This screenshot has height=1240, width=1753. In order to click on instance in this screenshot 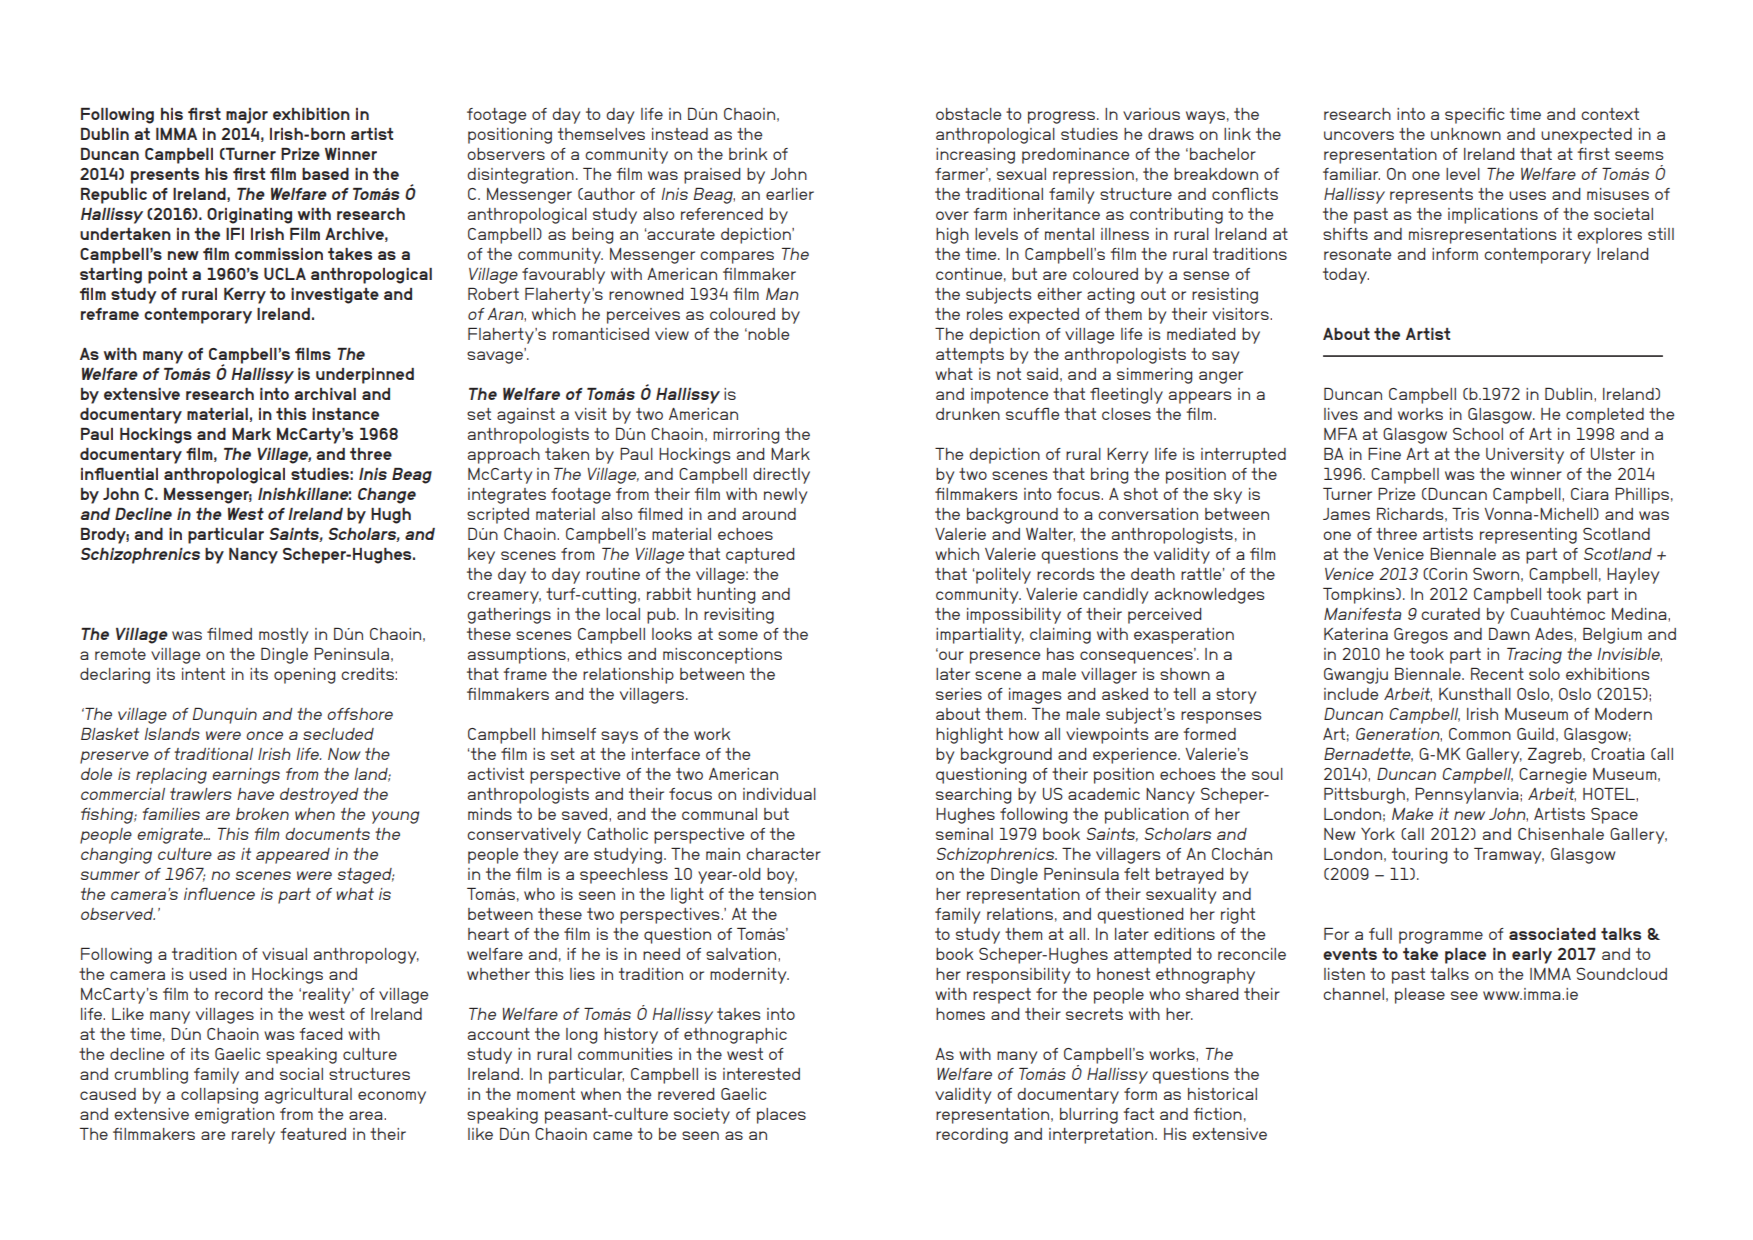, I will do `click(345, 414)`.
